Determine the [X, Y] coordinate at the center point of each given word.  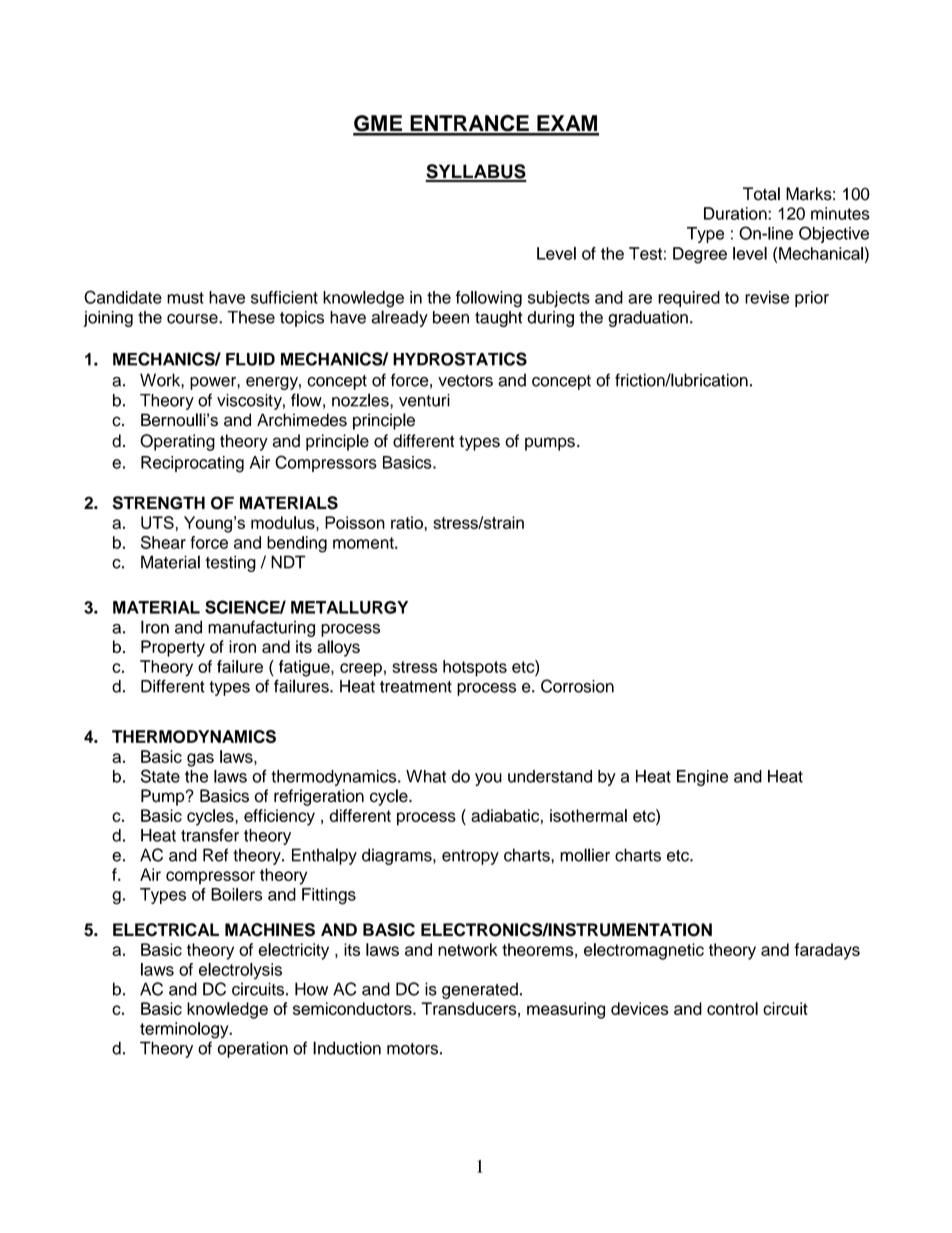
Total [761, 194]
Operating [177, 442]
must [185, 298]
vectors [465, 381]
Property [173, 648]
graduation [648, 319]
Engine [702, 778]
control [732, 1008]
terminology [185, 1030]
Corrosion [577, 686]
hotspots [475, 668]
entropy [470, 857]
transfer [210, 835]
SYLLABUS [476, 172]
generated [480, 990]
